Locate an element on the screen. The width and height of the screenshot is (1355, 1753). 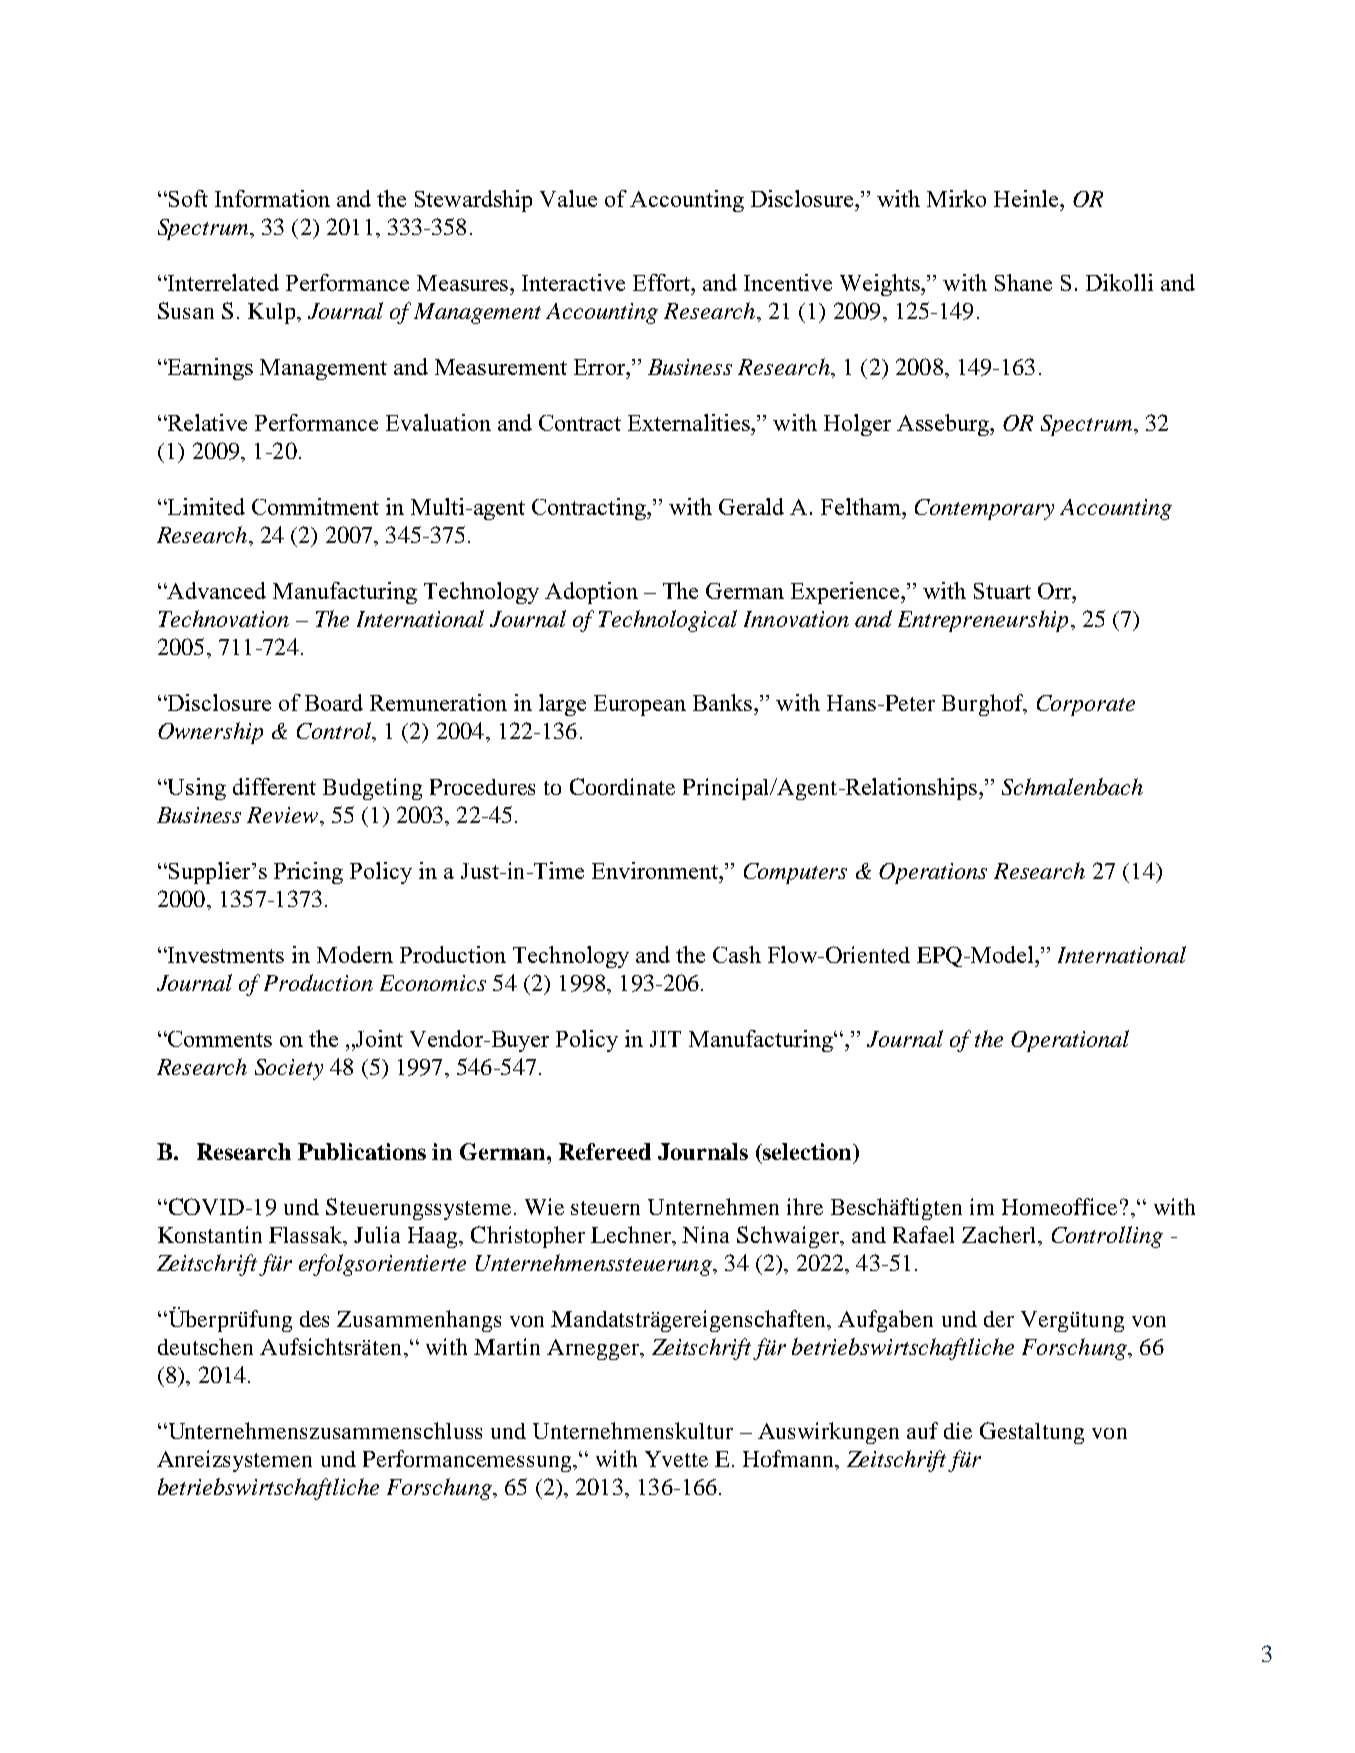
Operations is located at coordinates (933, 873).
